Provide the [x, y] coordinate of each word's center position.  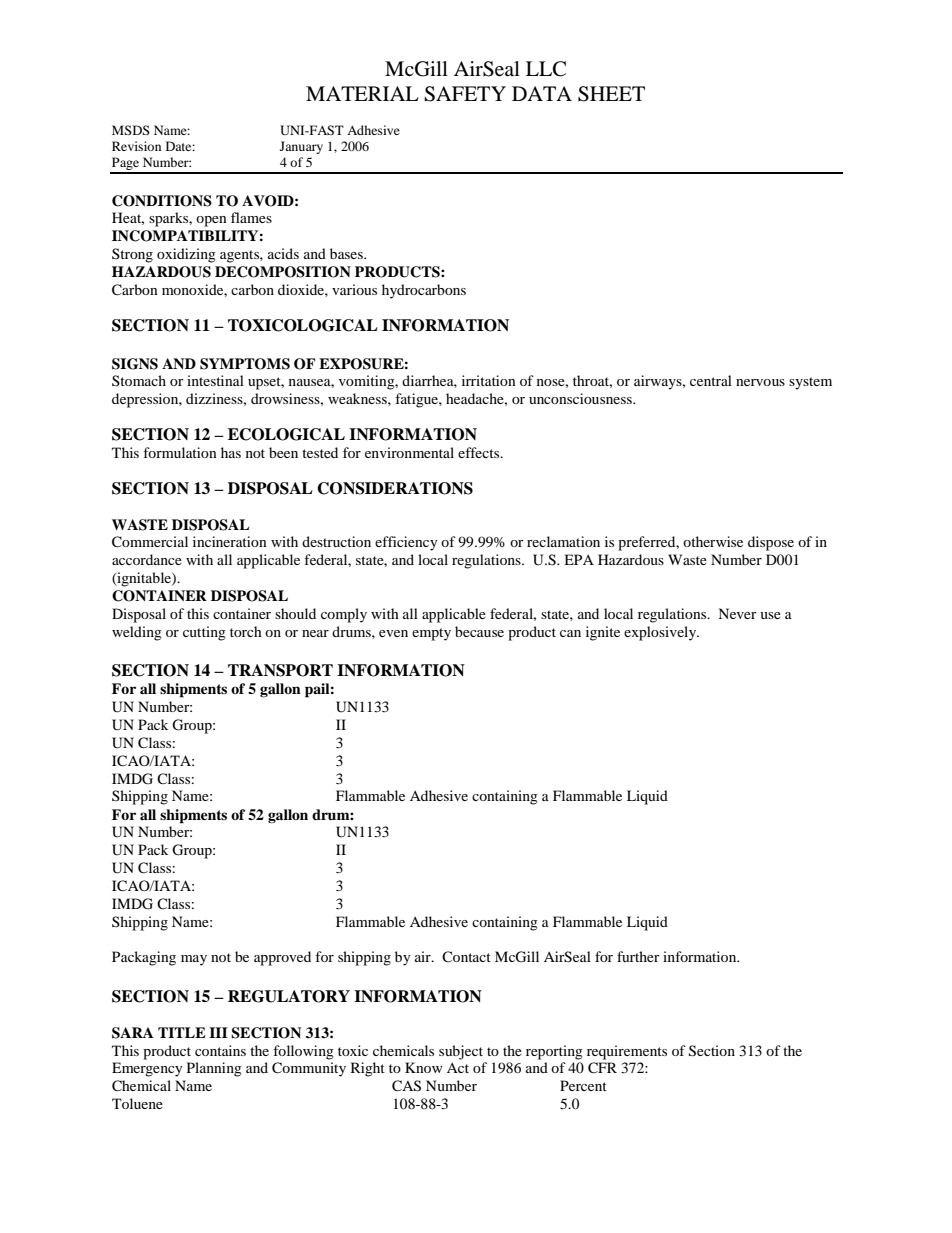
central [711, 380]
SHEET [611, 94]
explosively [661, 633]
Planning [214, 1069]
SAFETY [465, 94]
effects [480, 452]
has [231, 452]
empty [431, 634]
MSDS [131, 130]
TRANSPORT [280, 670]
